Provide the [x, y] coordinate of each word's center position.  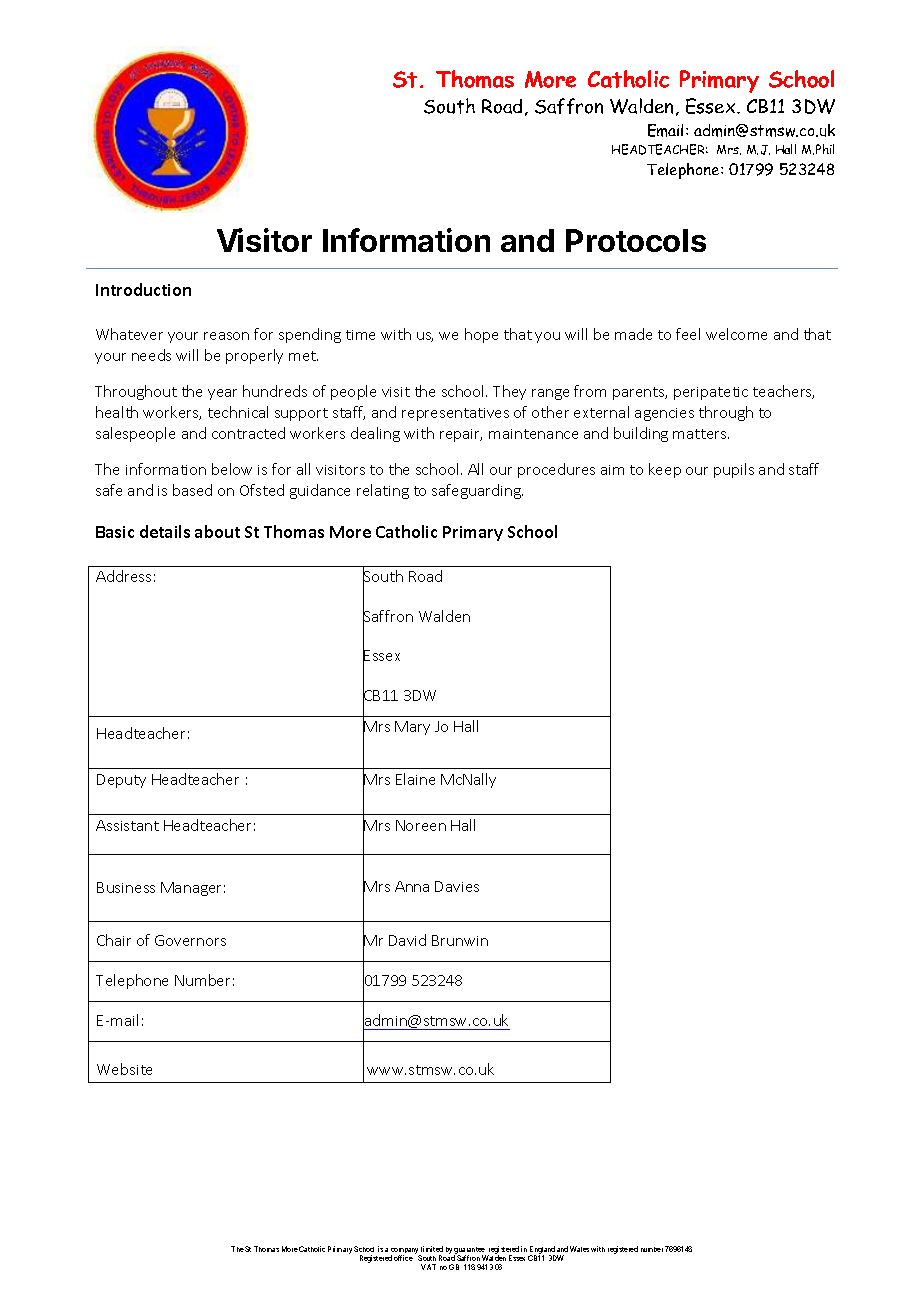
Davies [457, 886]
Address [123, 576]
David [407, 940]
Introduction [143, 289]
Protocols [636, 240]
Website [124, 1069]
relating [383, 491]
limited [432, 1249]
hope [481, 335]
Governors [190, 940]
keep [665, 470]
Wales [579, 1249]
